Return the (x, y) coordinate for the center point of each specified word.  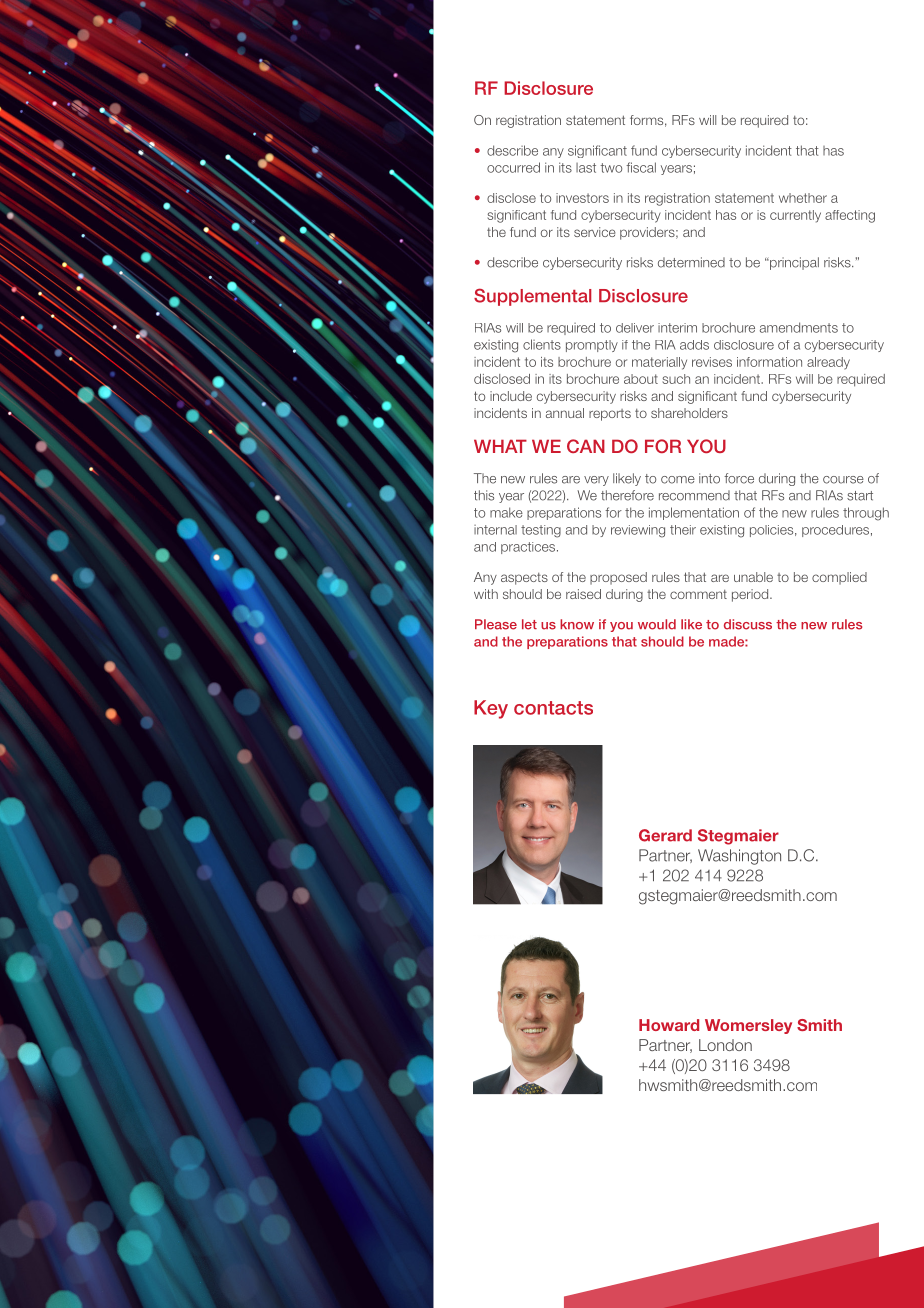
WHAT (500, 446)
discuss (748, 624)
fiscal (641, 167)
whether (803, 198)
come (678, 480)
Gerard (665, 835)
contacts (553, 708)
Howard (669, 1025)
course (843, 480)
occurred (513, 167)
